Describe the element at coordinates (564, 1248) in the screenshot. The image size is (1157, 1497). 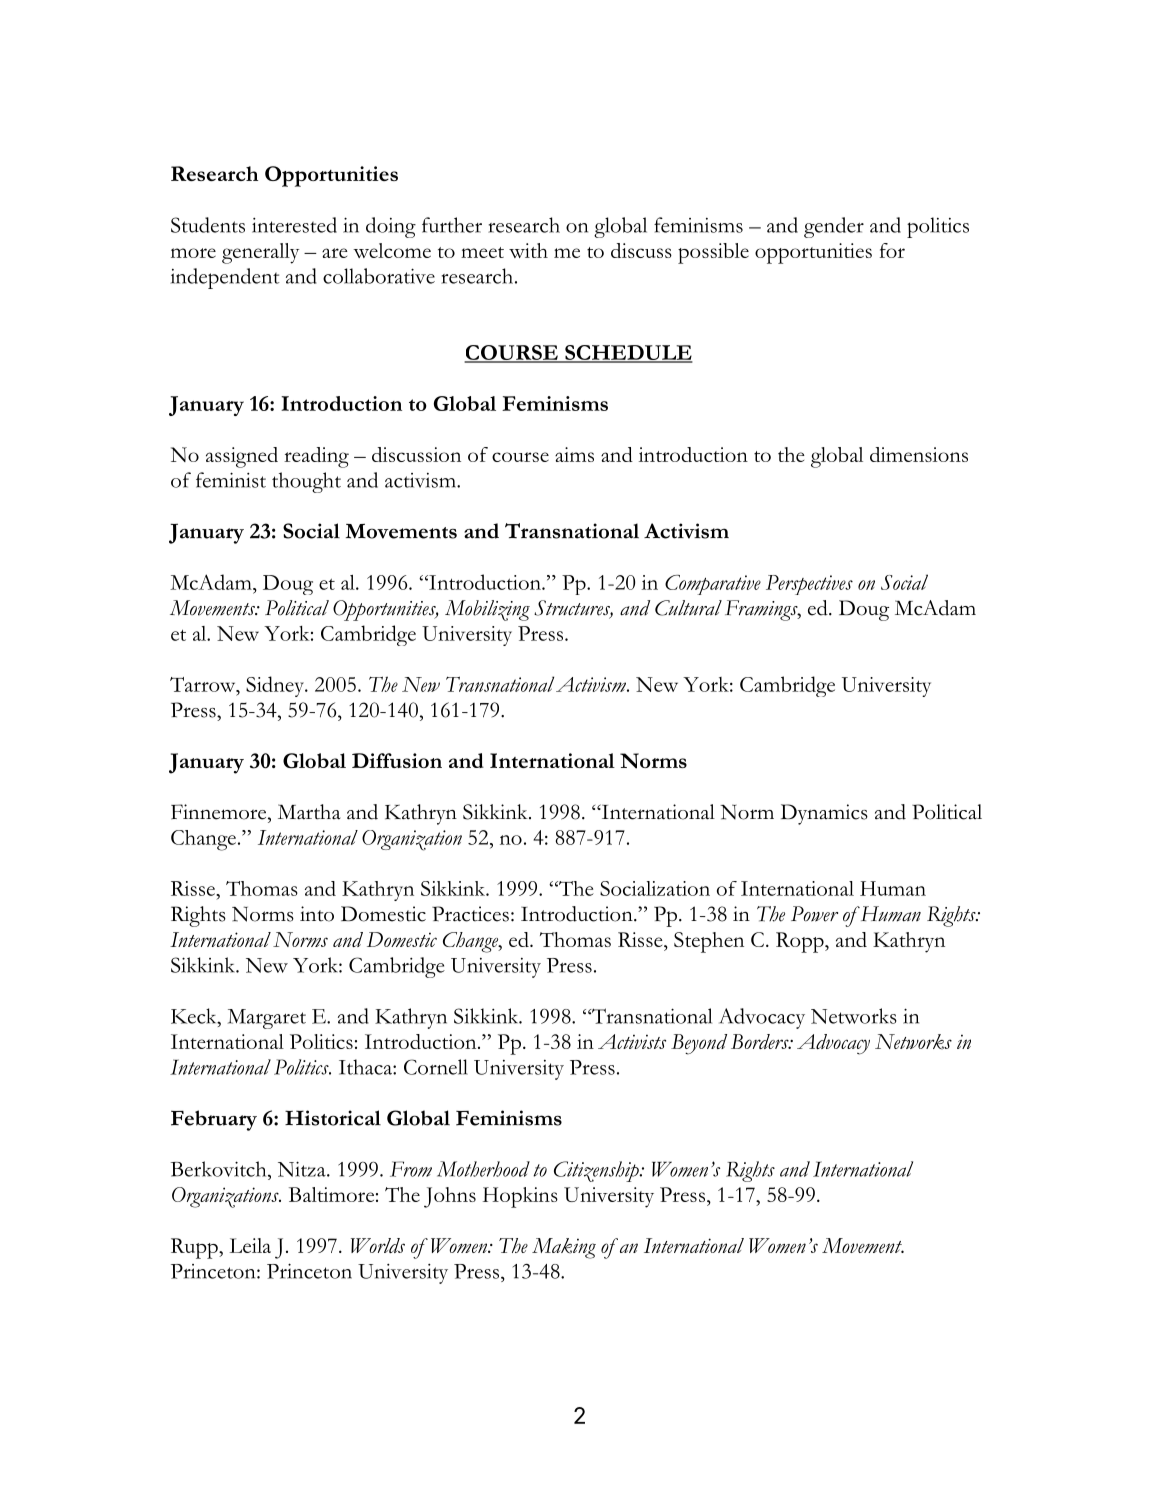
I see `Making` at that location.
